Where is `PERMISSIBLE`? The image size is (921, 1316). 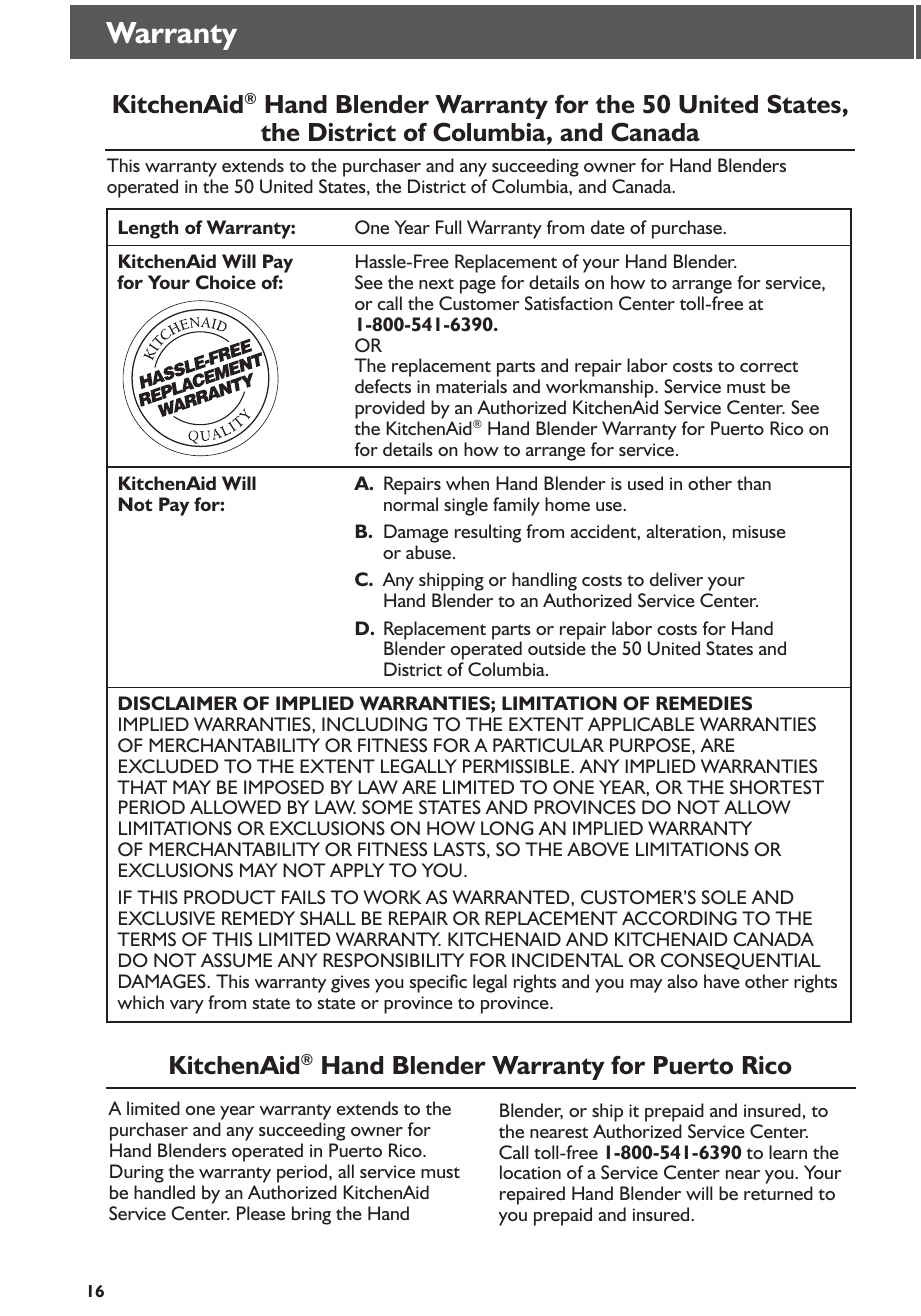
PERMISSIBLE is located at coordinates (517, 766).
